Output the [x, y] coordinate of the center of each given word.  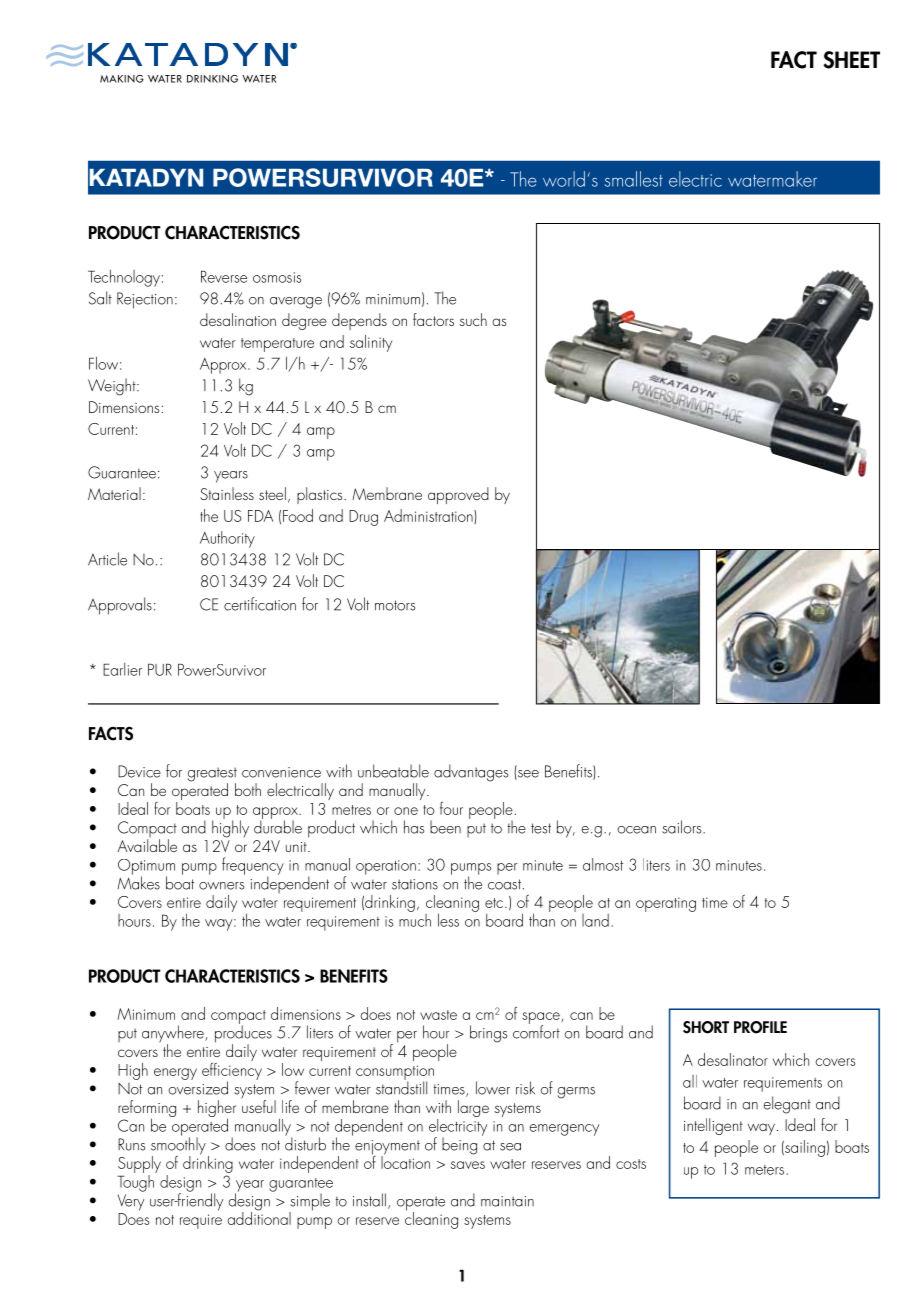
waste [438, 1015]
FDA [260, 516]
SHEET [851, 60]
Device [139, 771]
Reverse [224, 276]
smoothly [178, 1146]
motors [395, 605]
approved [458, 495]
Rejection [145, 300]
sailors [683, 827]
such [473, 319]
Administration [429, 516]
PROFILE [760, 1027]
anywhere [174, 1035]
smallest [634, 179]
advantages [471, 773]
